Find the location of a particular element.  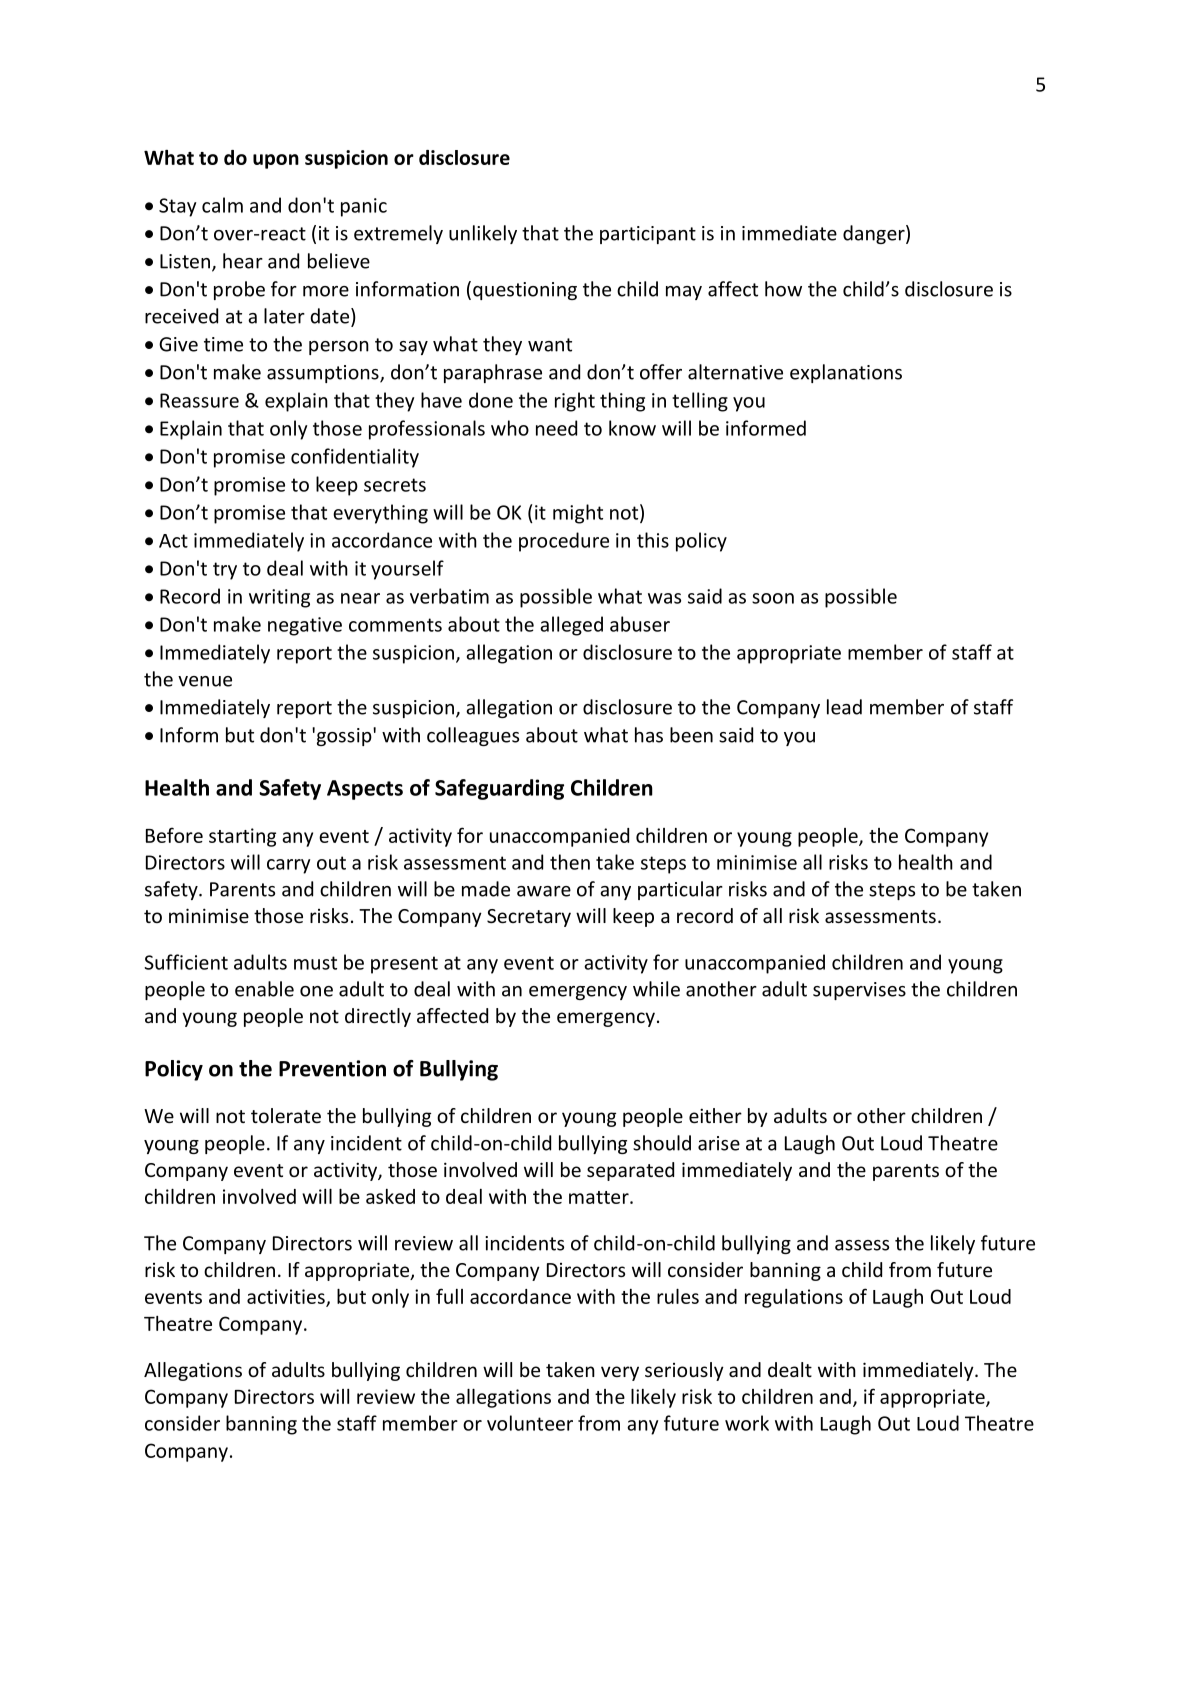

starting is located at coordinates (242, 837).
